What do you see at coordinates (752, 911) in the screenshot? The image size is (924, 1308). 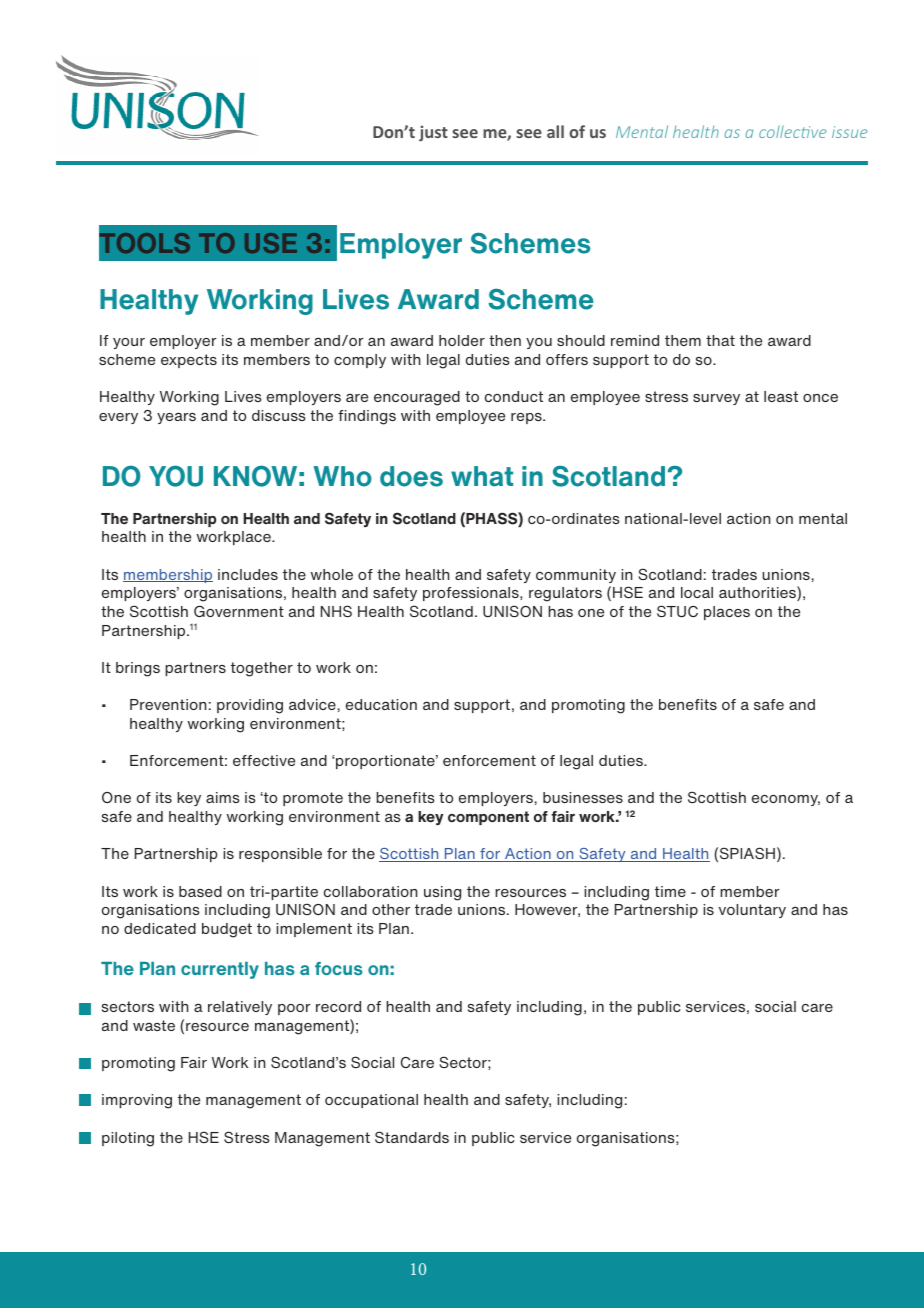 I see `voluntary` at bounding box center [752, 911].
